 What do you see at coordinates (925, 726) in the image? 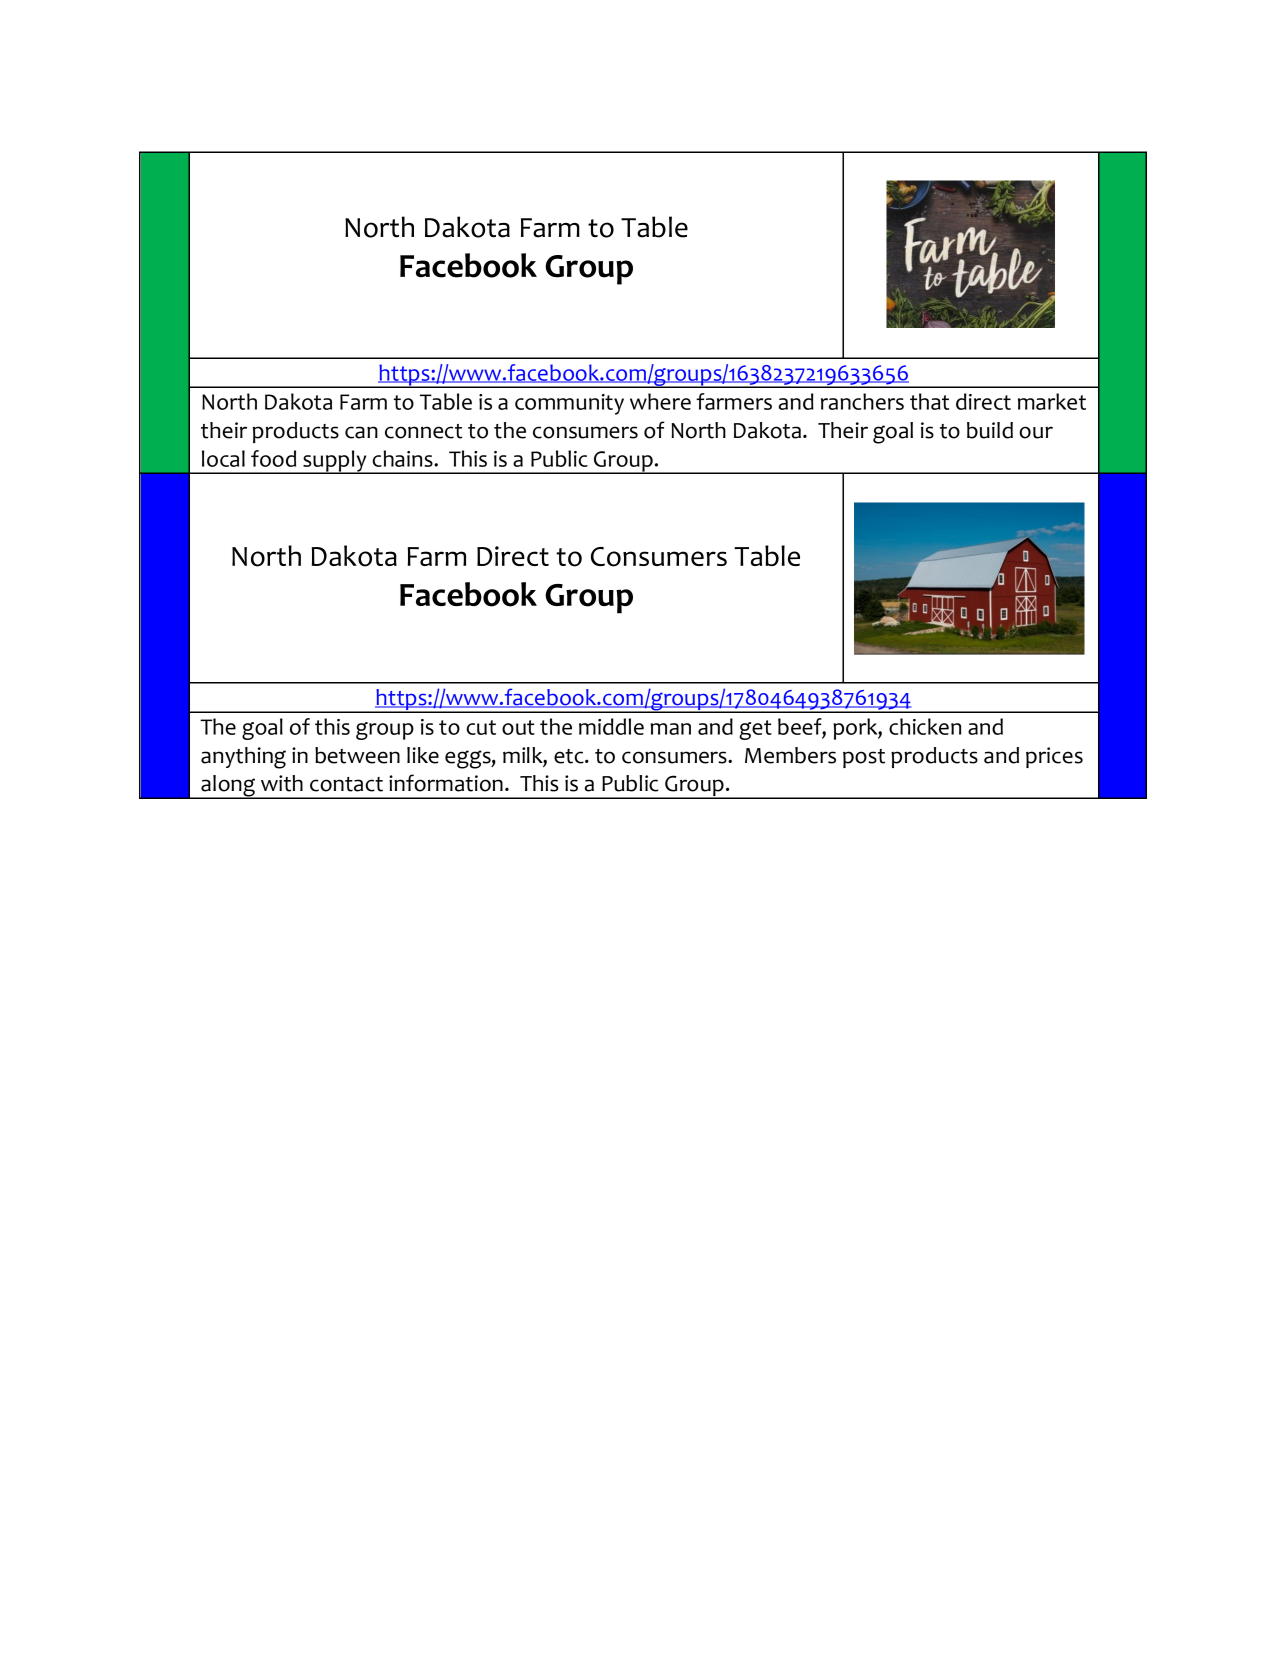
I see `chicken` at bounding box center [925, 726].
